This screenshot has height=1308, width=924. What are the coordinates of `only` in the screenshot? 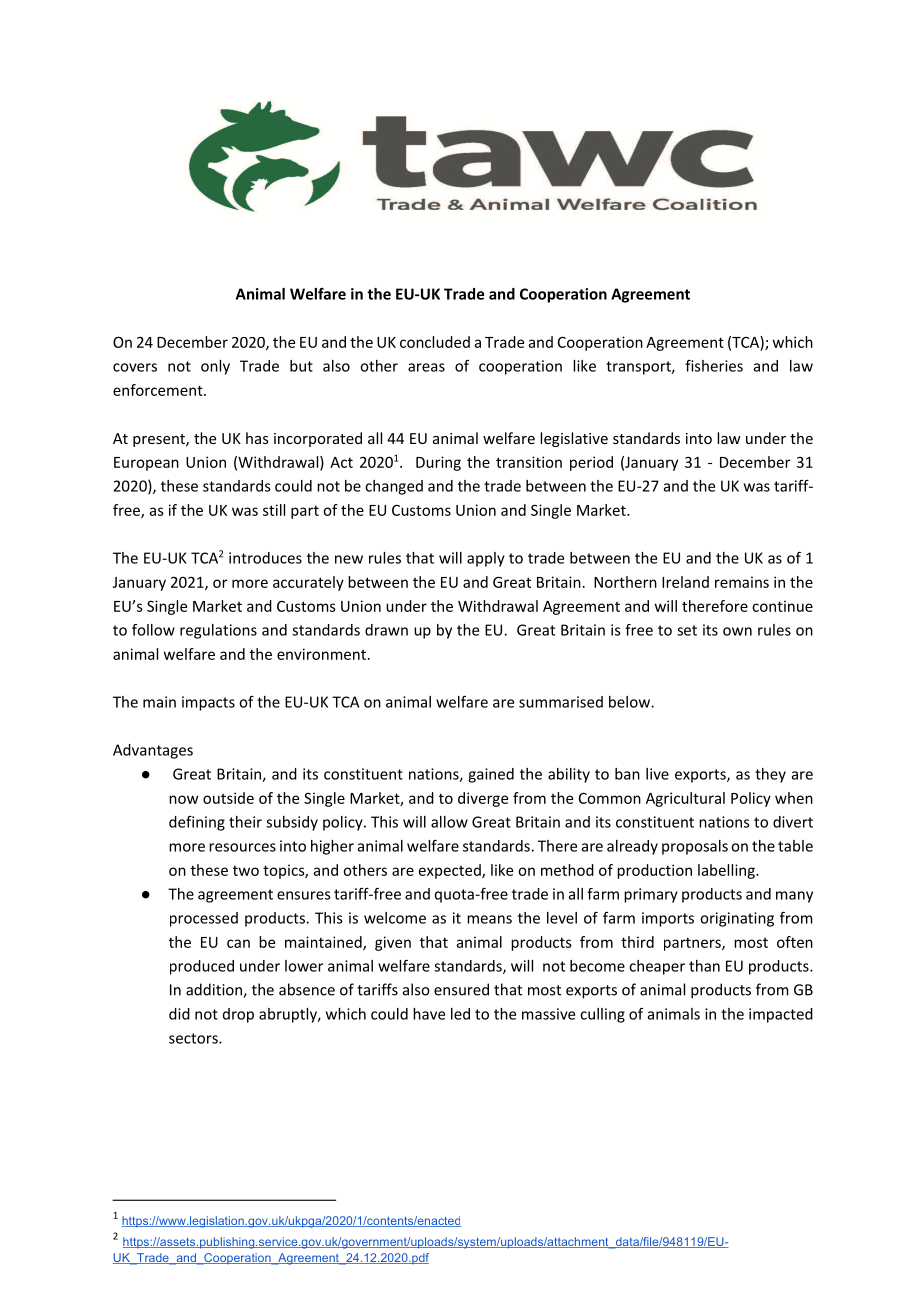 It's located at (215, 367).
